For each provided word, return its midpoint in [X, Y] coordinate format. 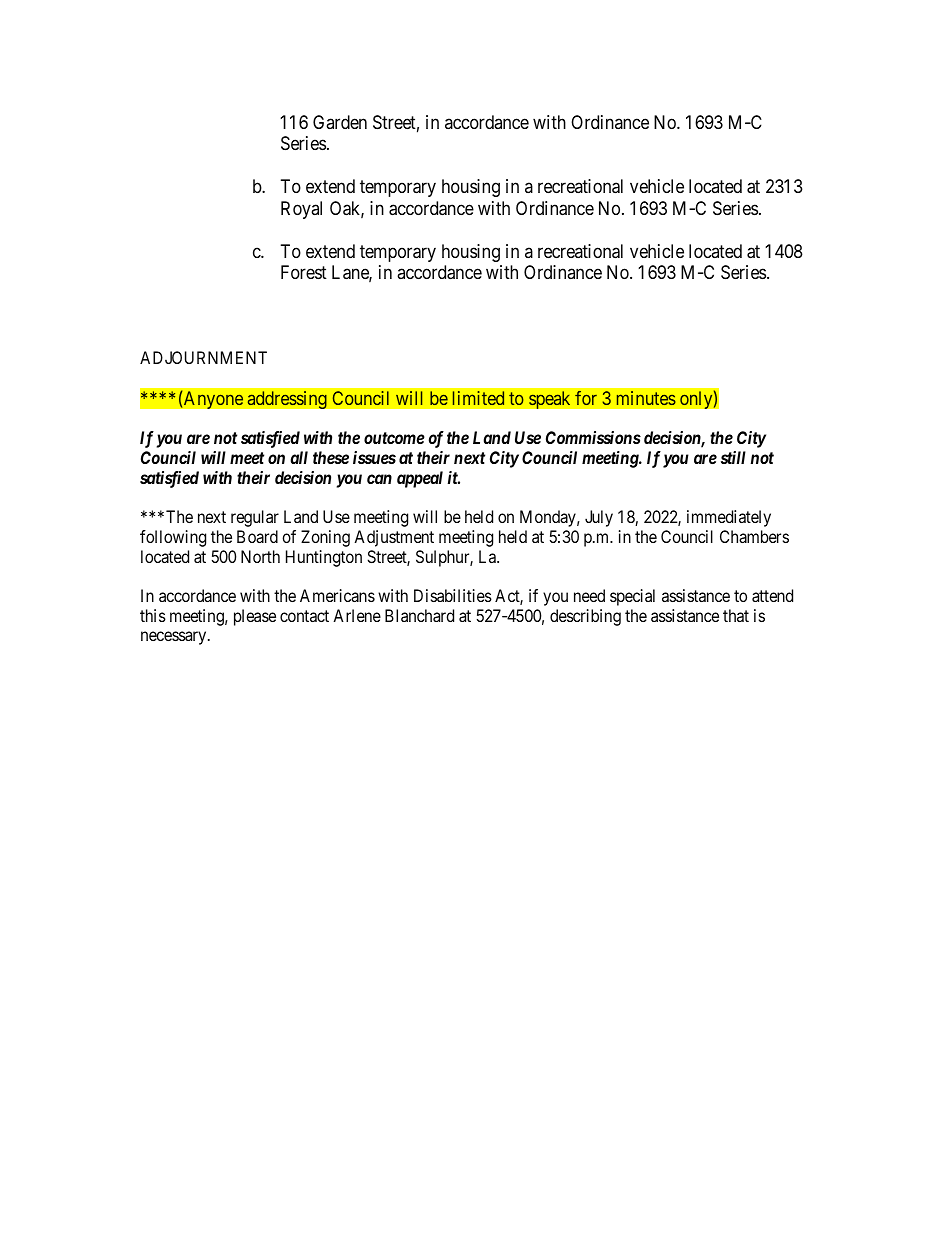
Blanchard [419, 615]
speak [549, 400]
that [736, 615]
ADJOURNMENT [203, 357]
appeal [420, 479]
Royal [301, 210]
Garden [340, 122]
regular [255, 518]
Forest [304, 272]
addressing [287, 400]
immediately [729, 518]
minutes [646, 398]
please [255, 617]
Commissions [593, 437]
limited [478, 398]
